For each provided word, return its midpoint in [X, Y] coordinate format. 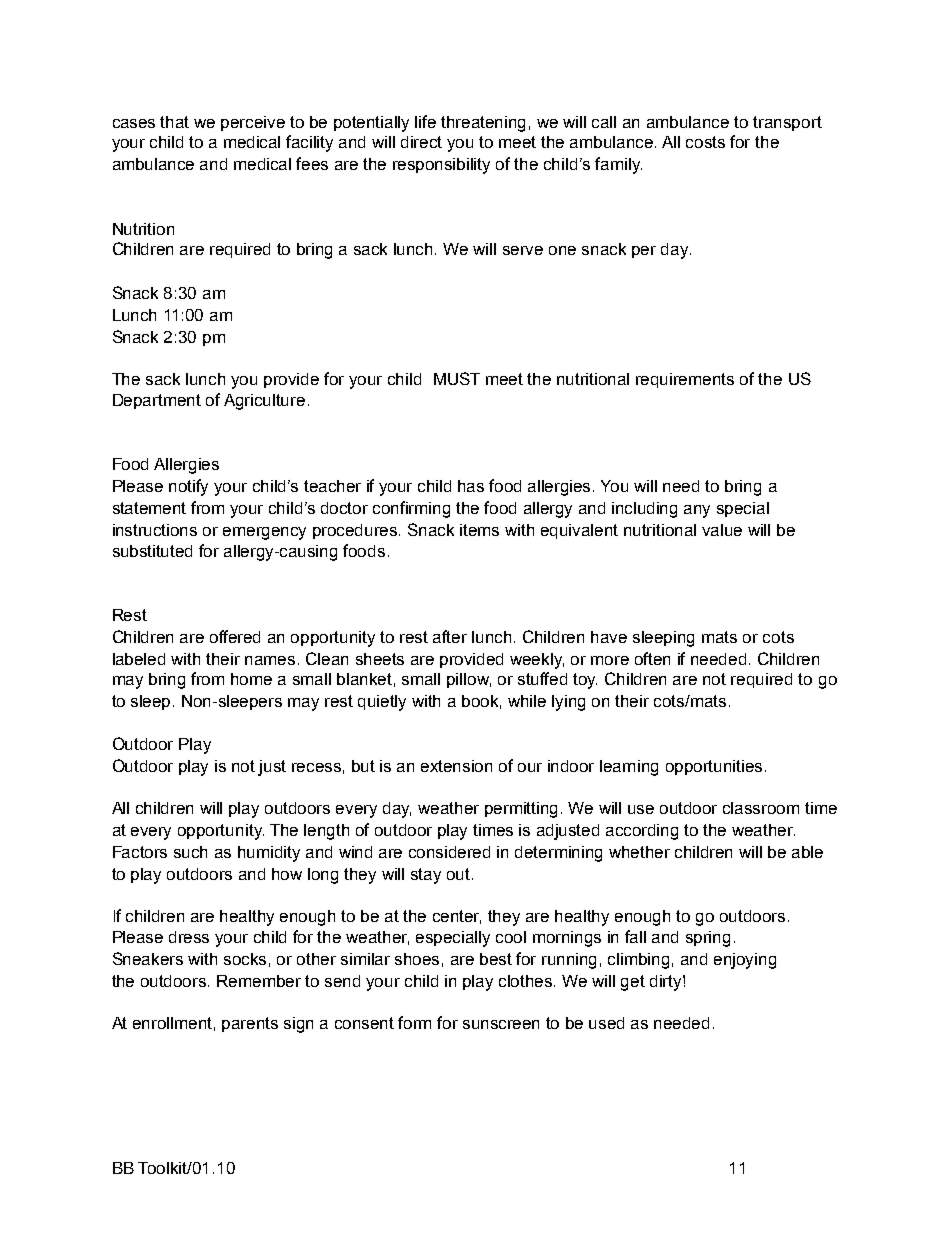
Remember [259, 981]
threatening [483, 124]
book [481, 702]
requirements [685, 380]
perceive [253, 123]
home [251, 679]
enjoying [745, 961]
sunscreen [501, 1024]
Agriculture [264, 402]
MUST [457, 378]
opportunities [714, 767]
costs [705, 142]
